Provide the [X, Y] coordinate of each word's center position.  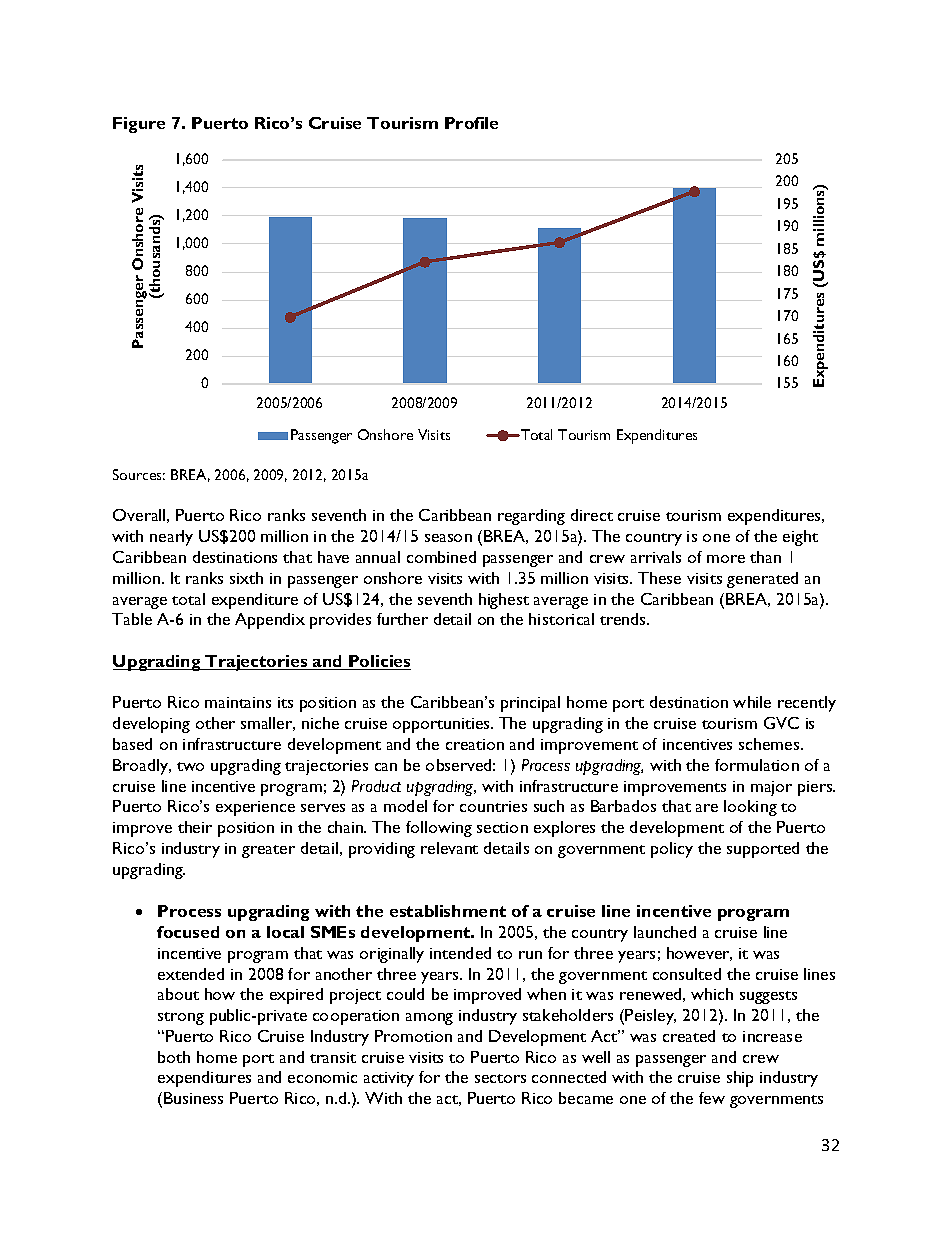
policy [672, 850]
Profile [471, 123]
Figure [139, 125]
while [752, 702]
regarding [531, 517]
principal [530, 704]
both [174, 1057]
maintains [238, 702]
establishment [448, 911]
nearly [171, 538]
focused [188, 932]
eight [800, 538]
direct [592, 515]
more [726, 559]
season [448, 538]
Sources [139, 474]
